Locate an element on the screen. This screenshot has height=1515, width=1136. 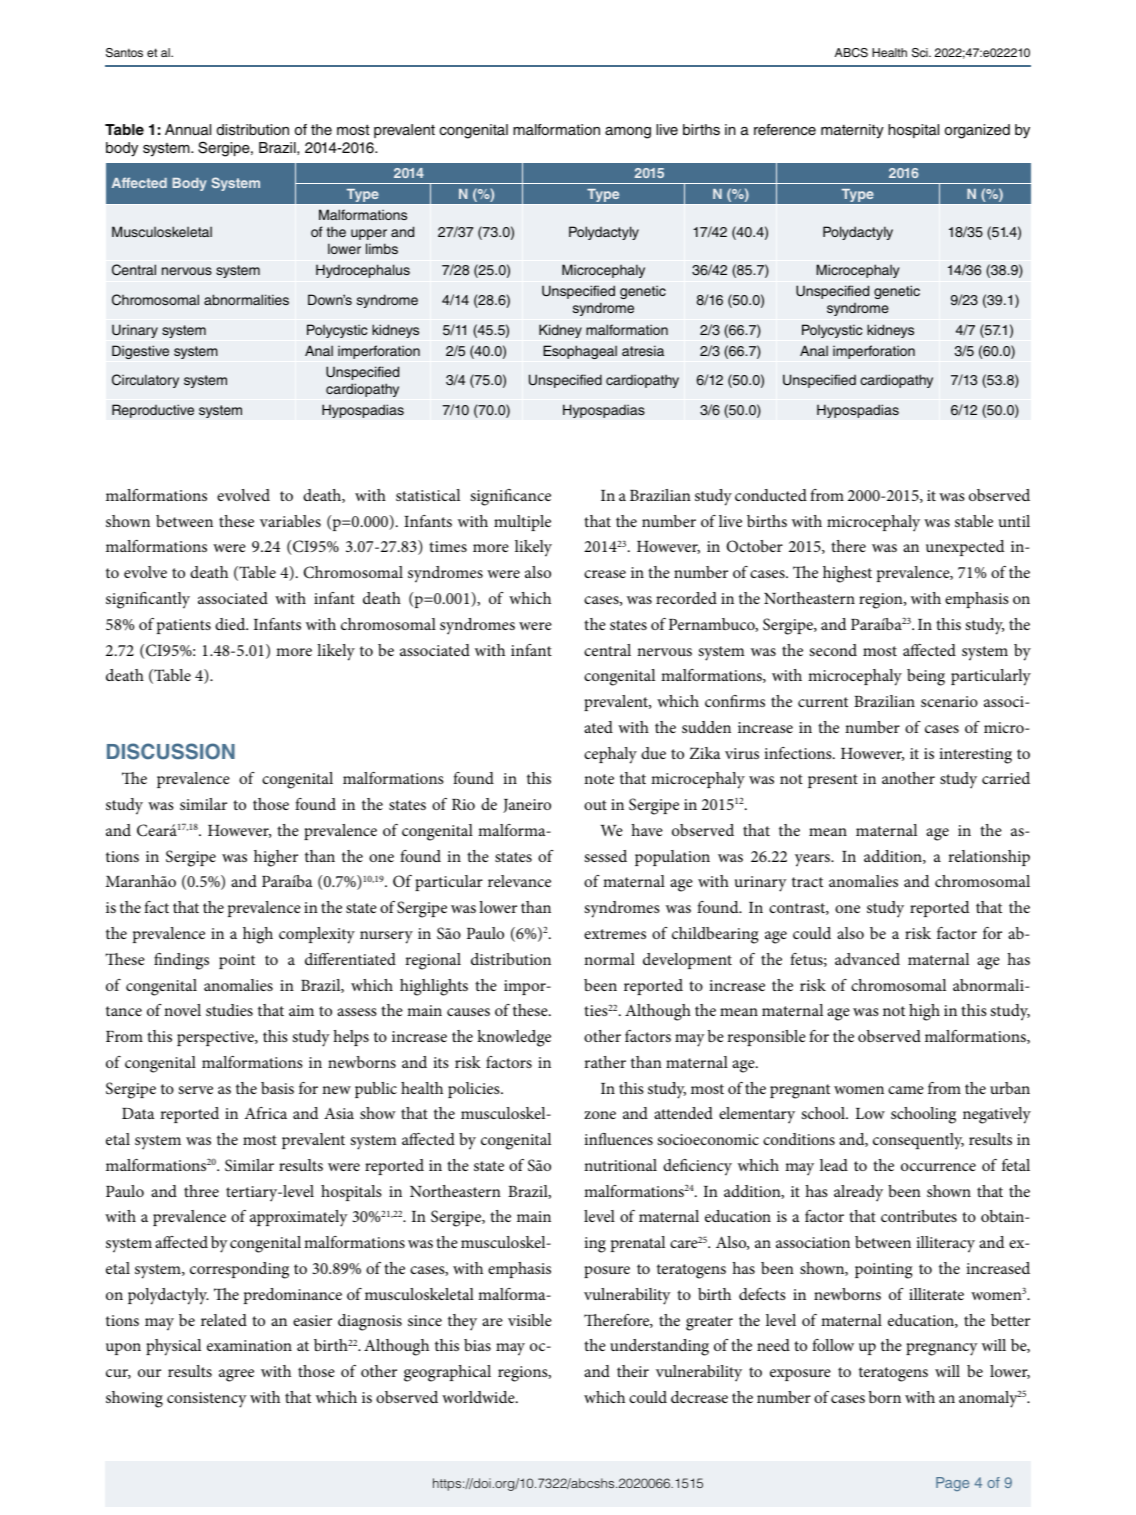
advanced is located at coordinates (867, 959).
